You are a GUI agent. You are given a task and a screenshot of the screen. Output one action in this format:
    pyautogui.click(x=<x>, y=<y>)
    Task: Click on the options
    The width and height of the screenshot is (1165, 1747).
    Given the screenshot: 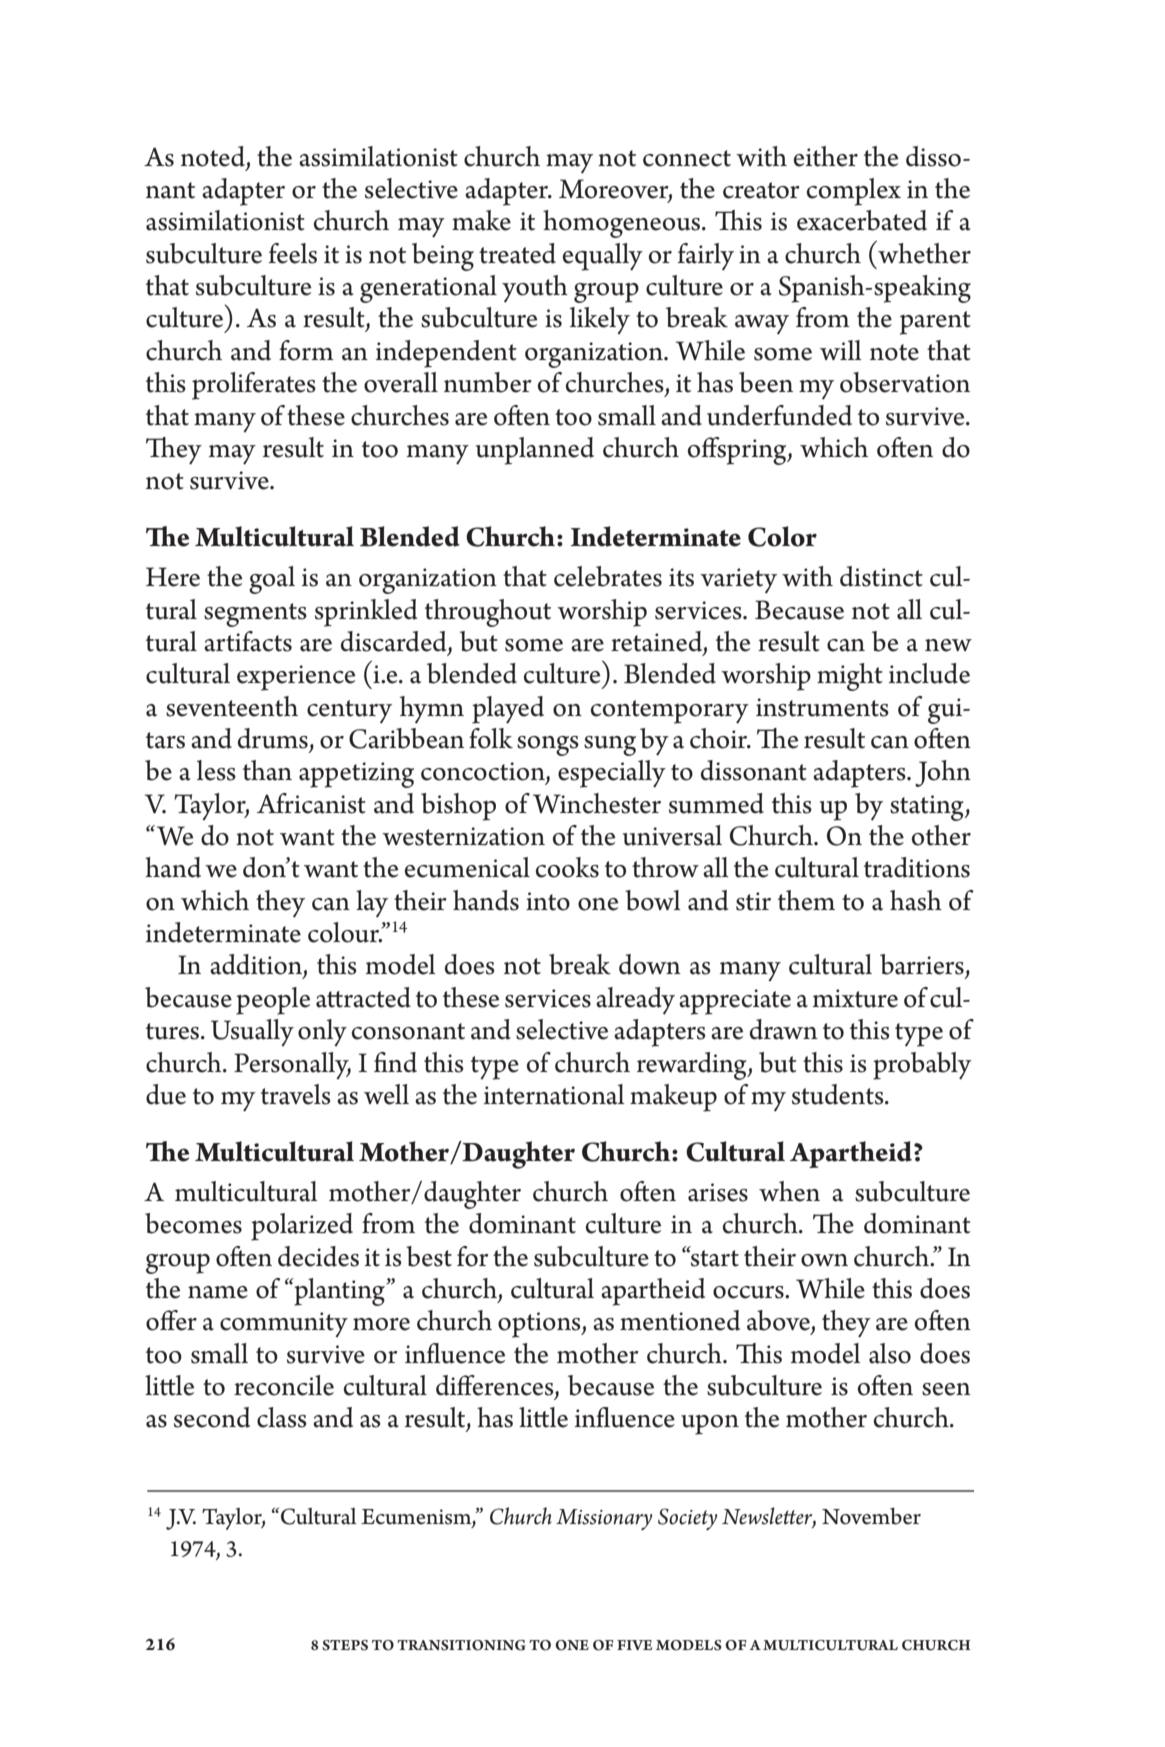 What is the action you would take?
    pyautogui.click(x=540, y=1325)
